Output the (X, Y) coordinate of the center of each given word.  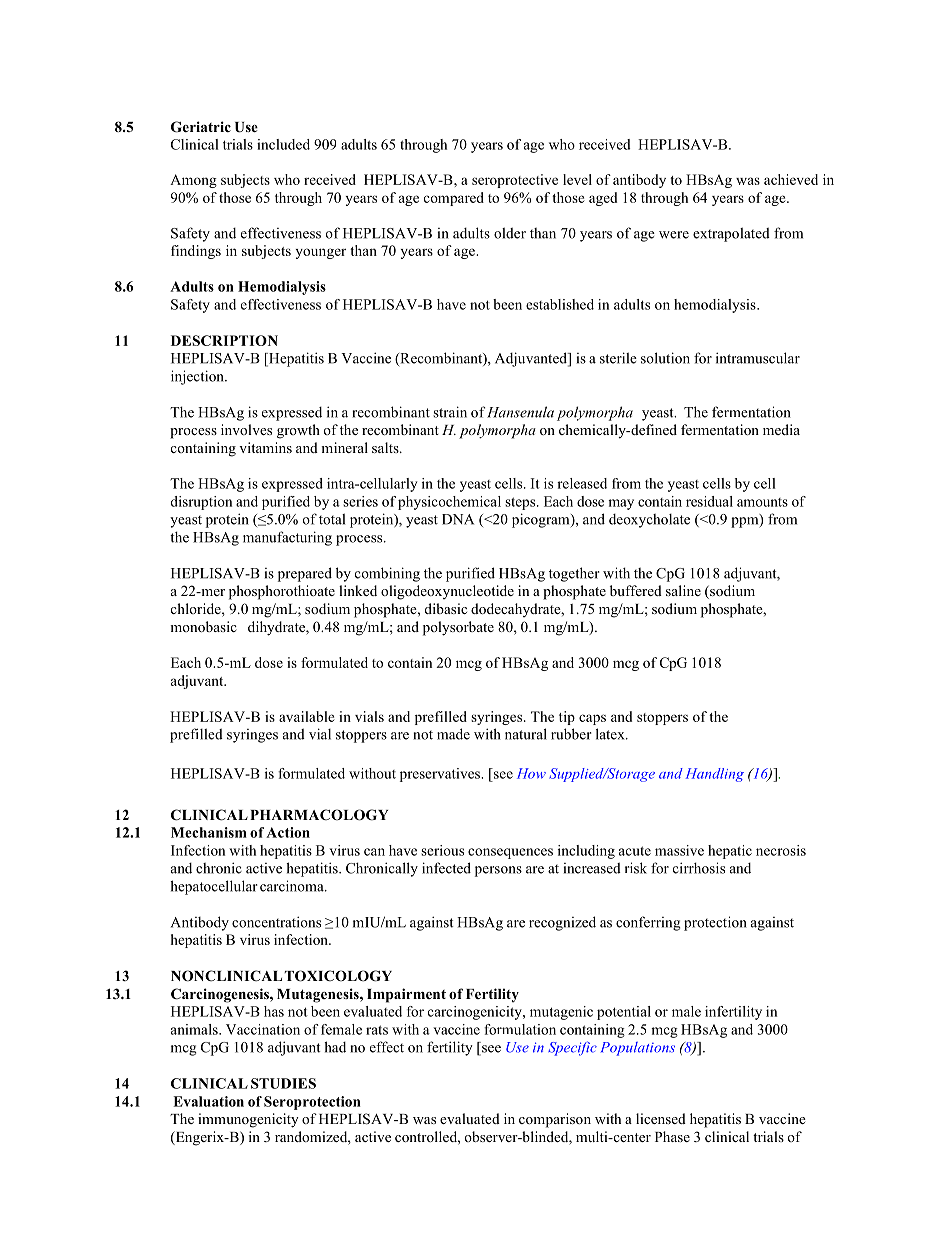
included (283, 144)
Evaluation (208, 1101)
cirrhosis (699, 868)
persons (498, 871)
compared (453, 199)
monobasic (203, 626)
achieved (791, 179)
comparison (555, 1120)
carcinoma (293, 886)
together (574, 574)
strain (450, 412)
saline (683, 590)
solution (665, 358)
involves (246, 429)
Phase (672, 1136)
